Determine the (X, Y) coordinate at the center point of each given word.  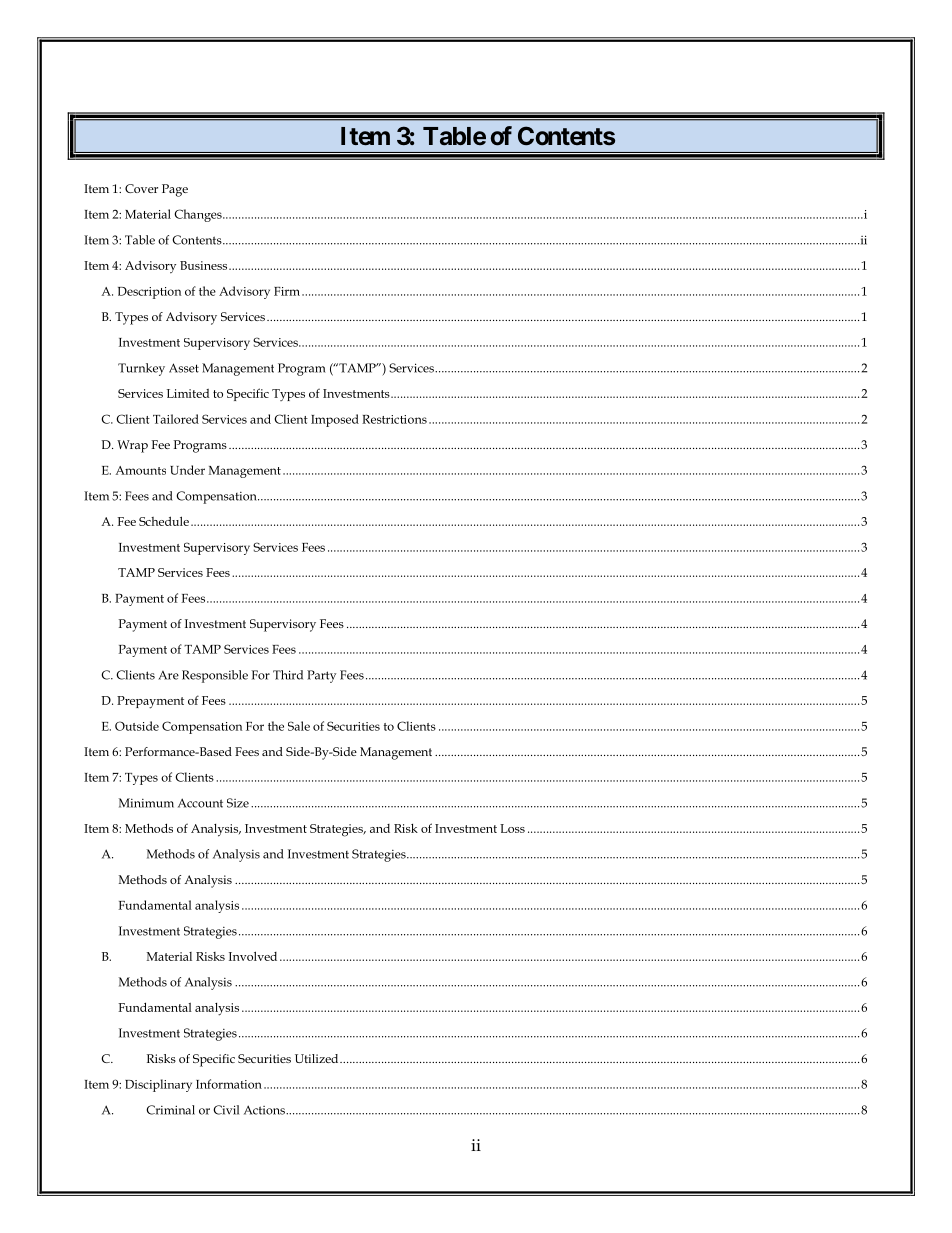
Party (321, 676)
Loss (512, 828)
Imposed (335, 420)
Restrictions (394, 419)
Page (175, 190)
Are (168, 675)
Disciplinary (158, 1085)
